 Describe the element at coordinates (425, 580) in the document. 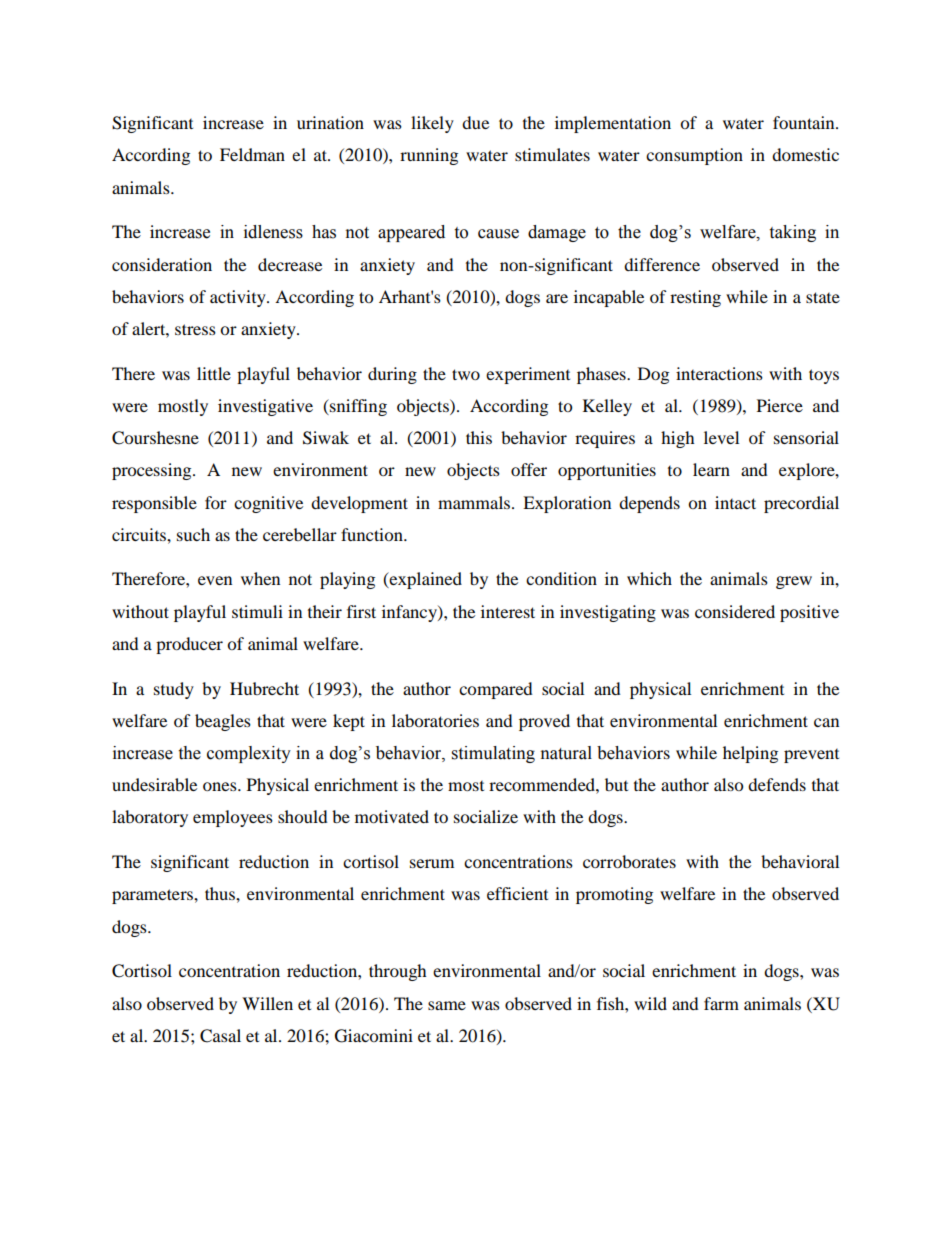

I see `explained` at that location.
